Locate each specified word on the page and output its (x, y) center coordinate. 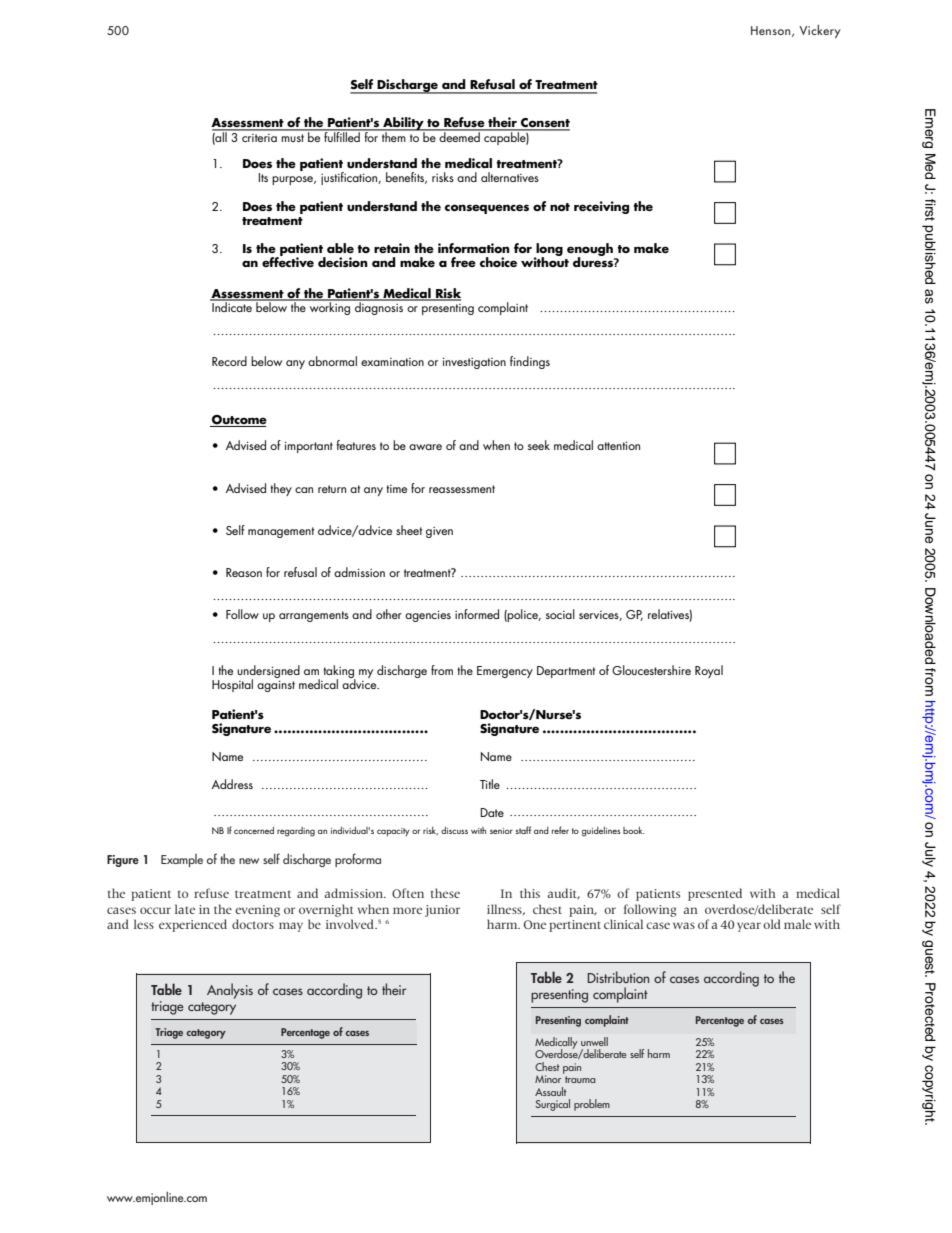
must (292, 138)
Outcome (239, 420)
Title (490, 784)
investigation (474, 363)
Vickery (820, 31)
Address (232, 784)
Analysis (230, 991)
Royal (709, 671)
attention (618, 445)
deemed (460, 136)
